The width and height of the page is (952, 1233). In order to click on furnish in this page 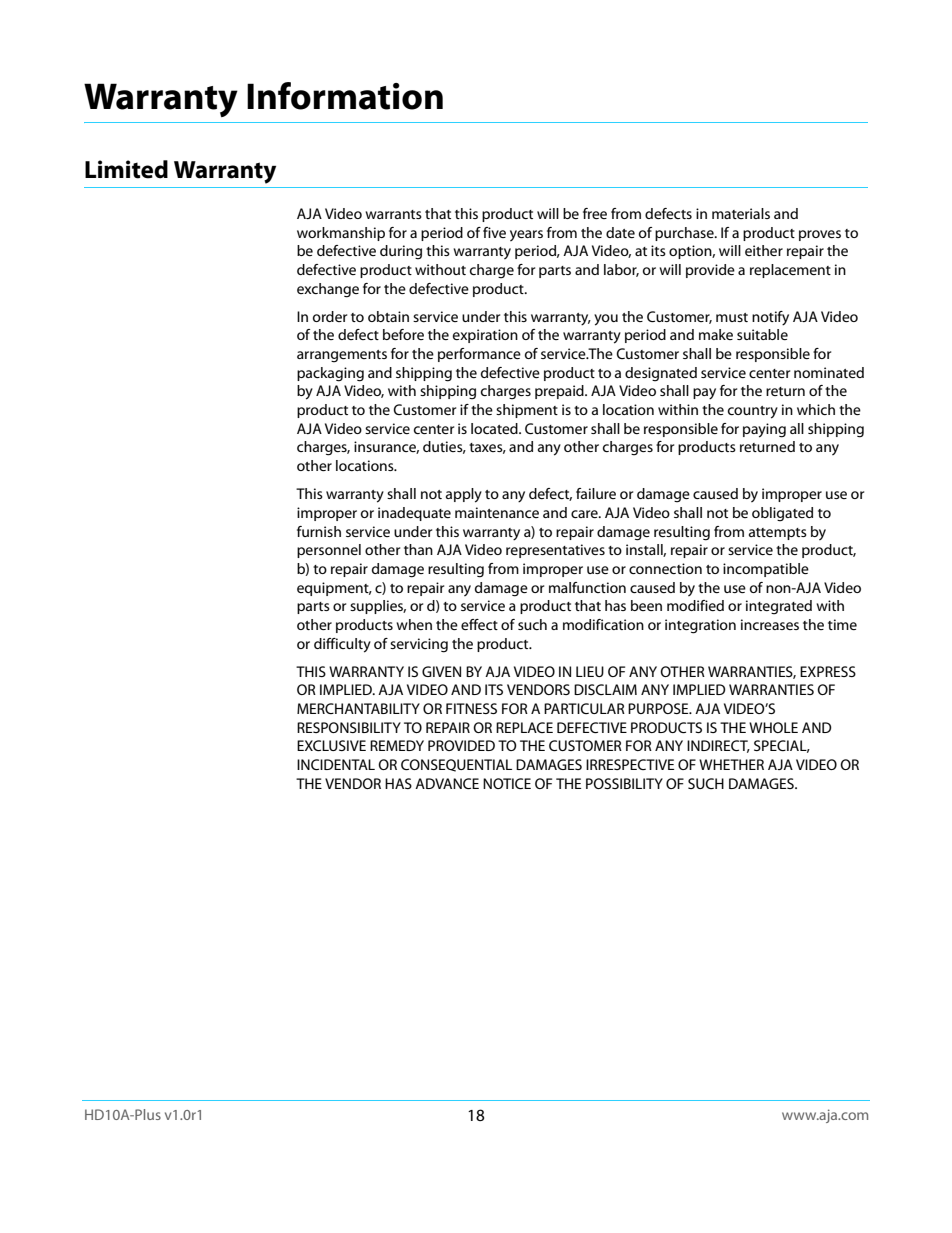, I will do `click(319, 531)`.
